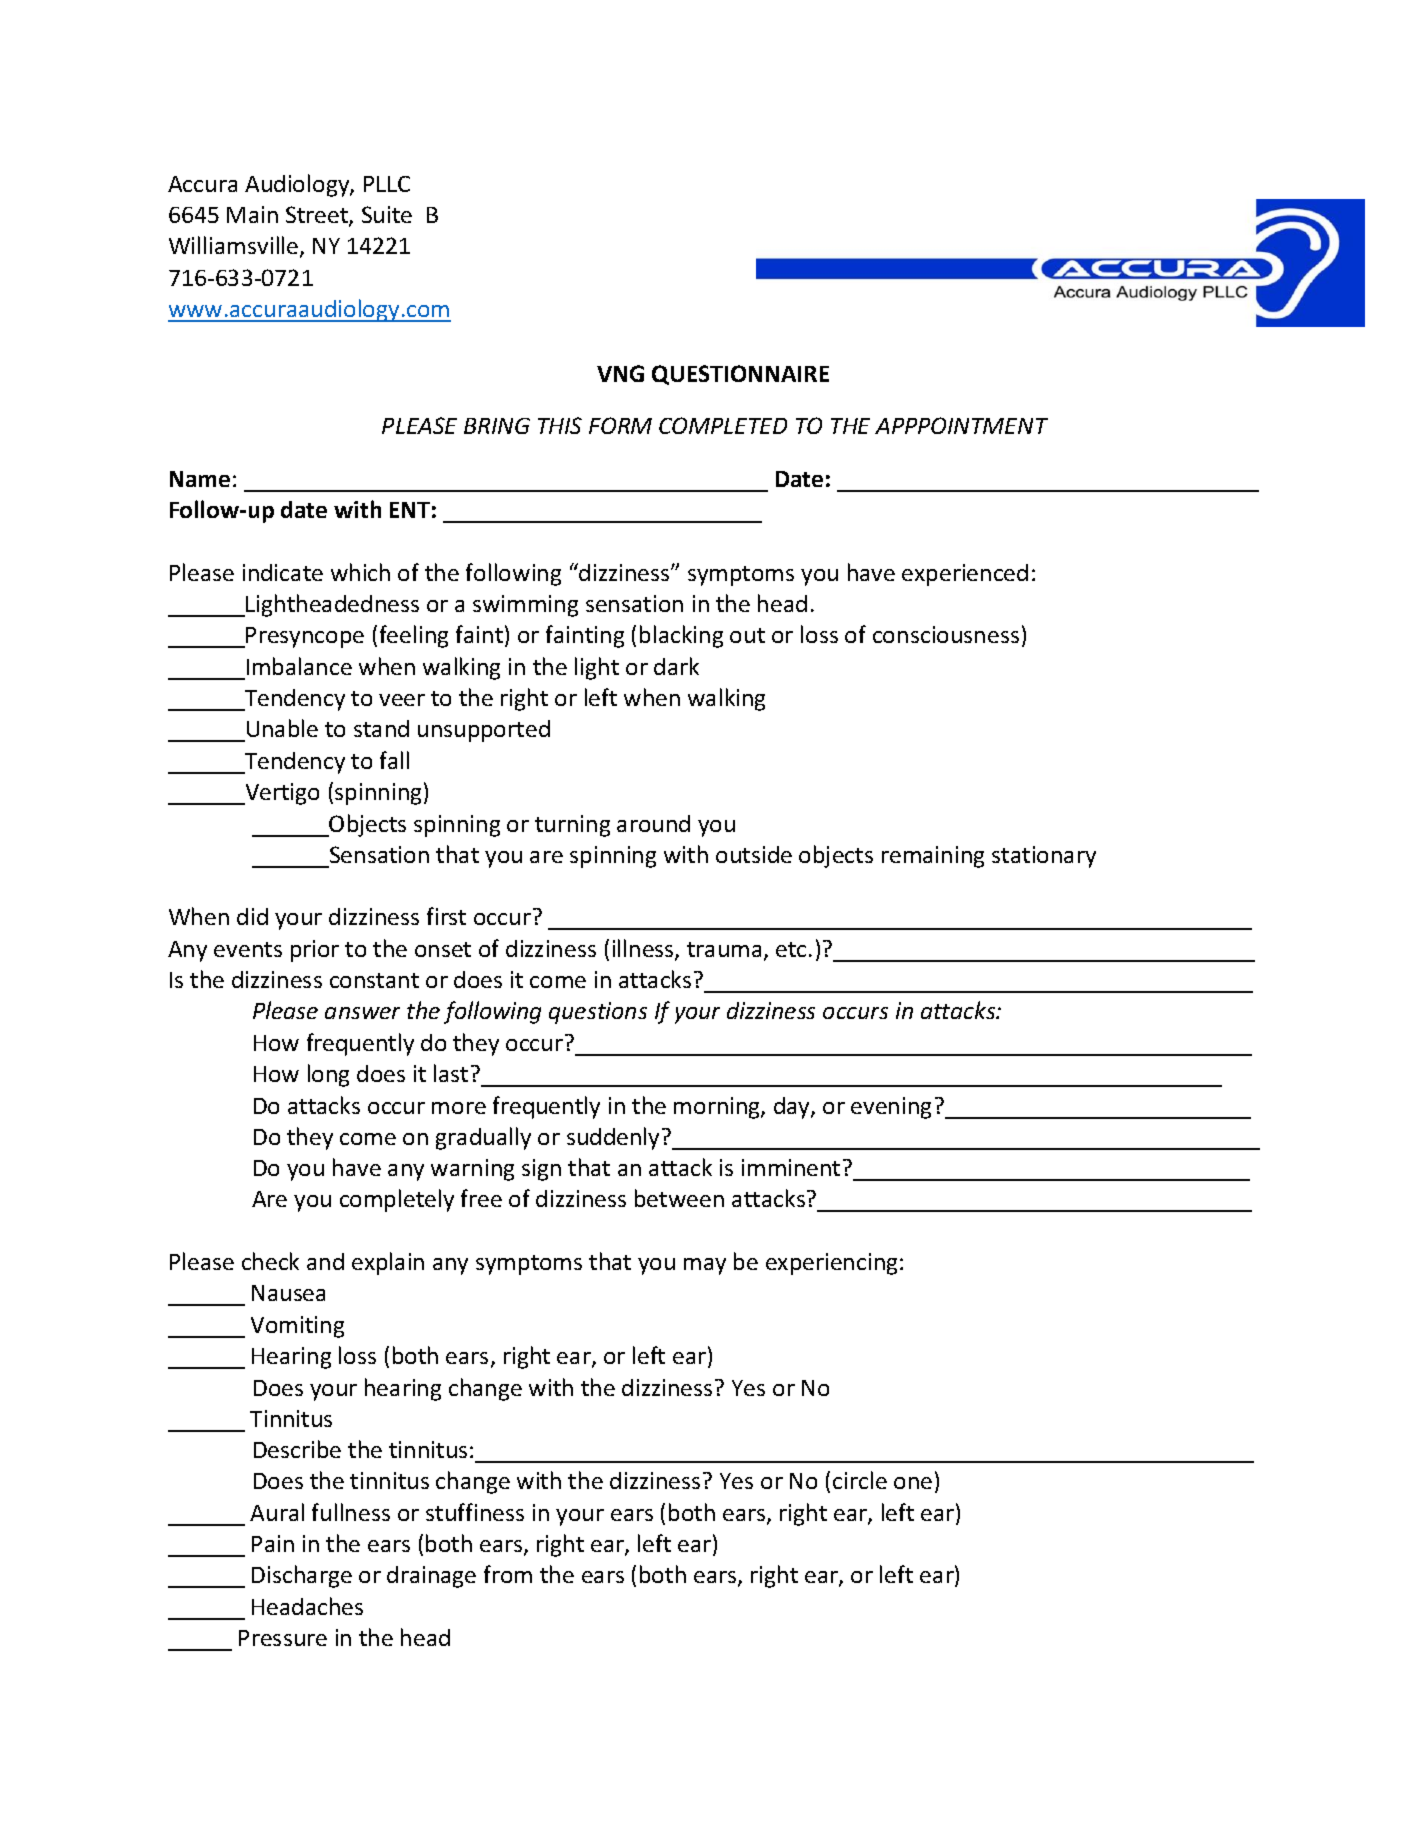 The width and height of the page is (1428, 1848). Describe the element at coordinates (723, 425) in the page. I see `COMPLETED` at that location.
